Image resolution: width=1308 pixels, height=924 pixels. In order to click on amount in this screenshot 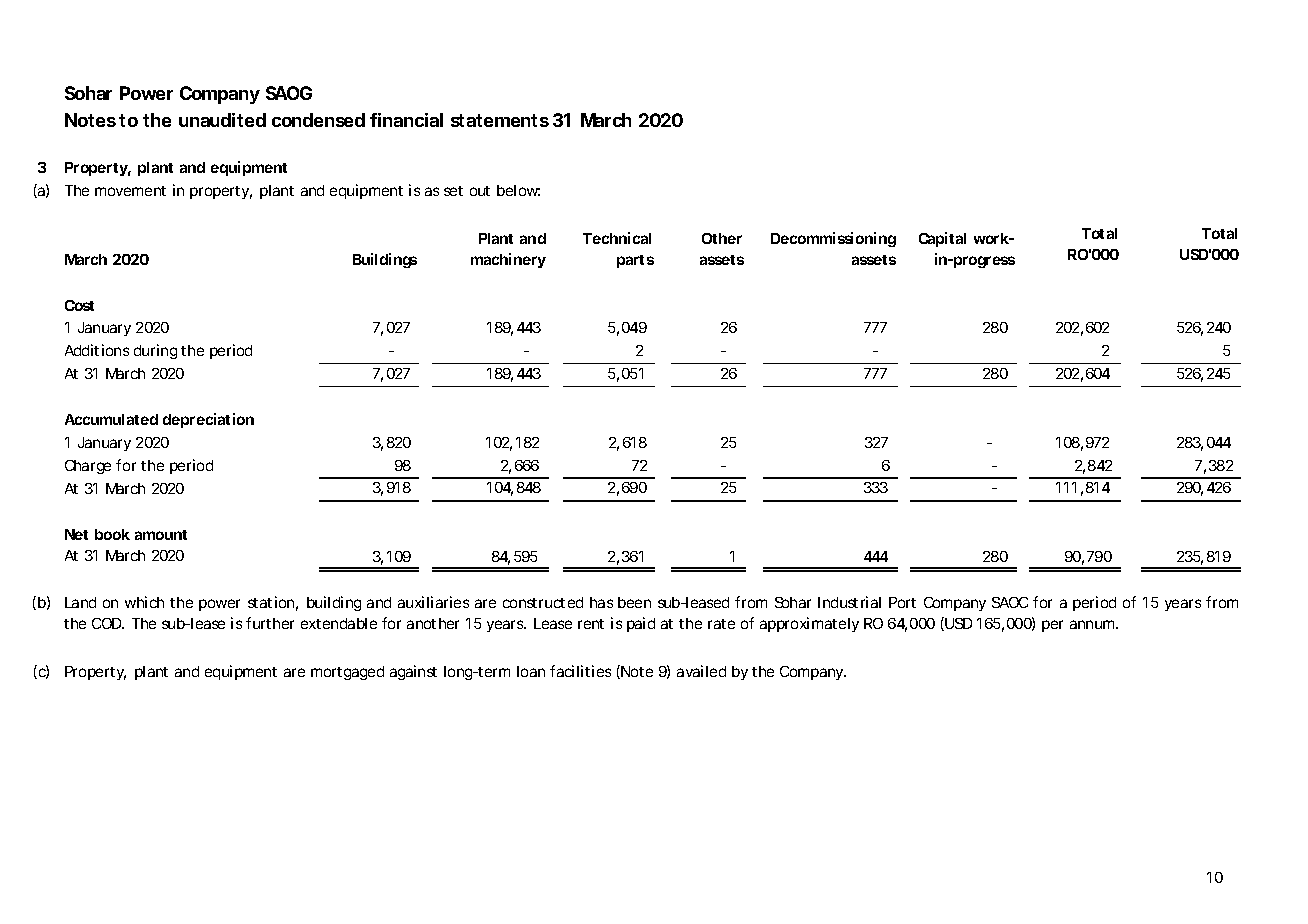, I will do `click(161, 535)`.
